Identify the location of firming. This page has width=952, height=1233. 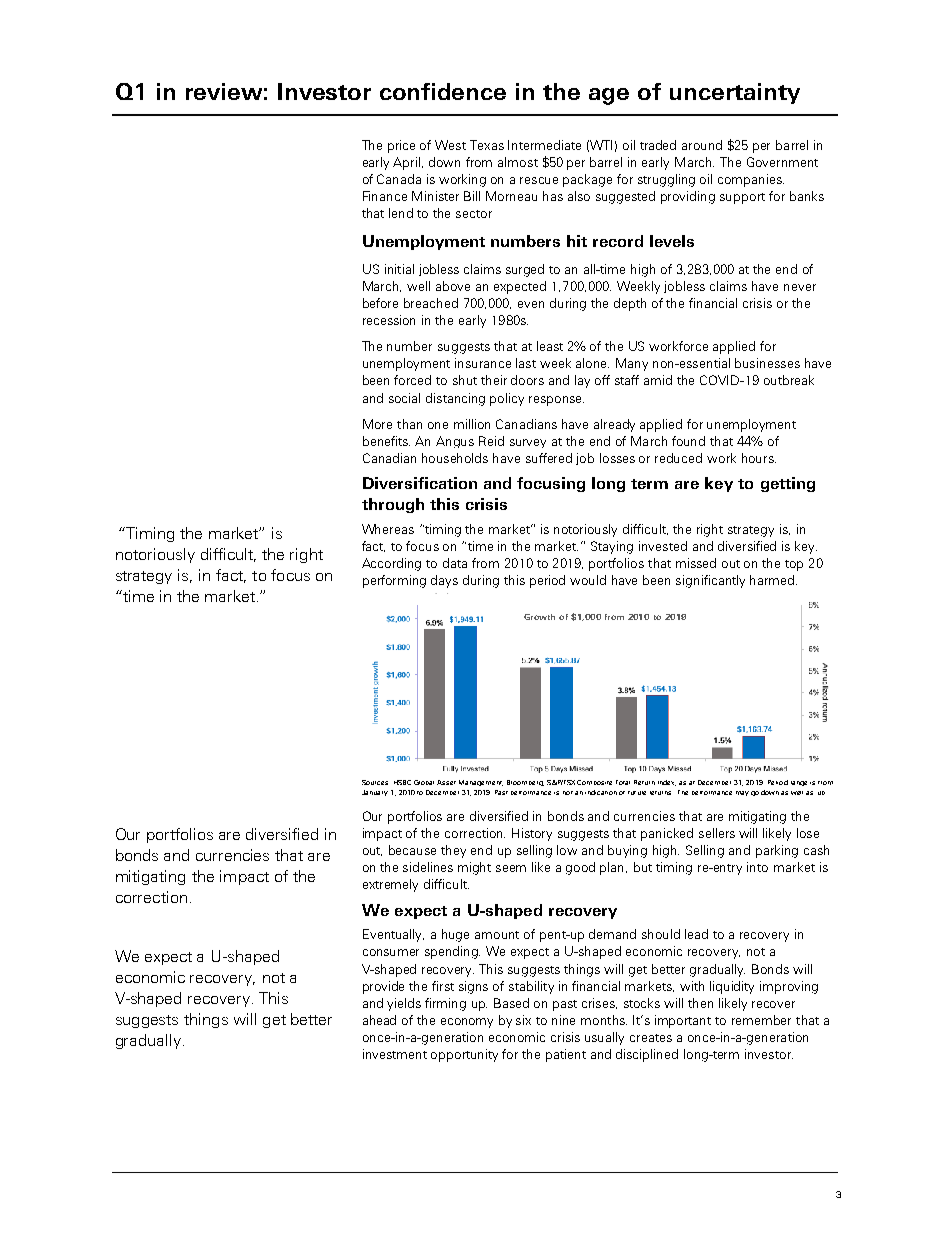
(445, 1004).
